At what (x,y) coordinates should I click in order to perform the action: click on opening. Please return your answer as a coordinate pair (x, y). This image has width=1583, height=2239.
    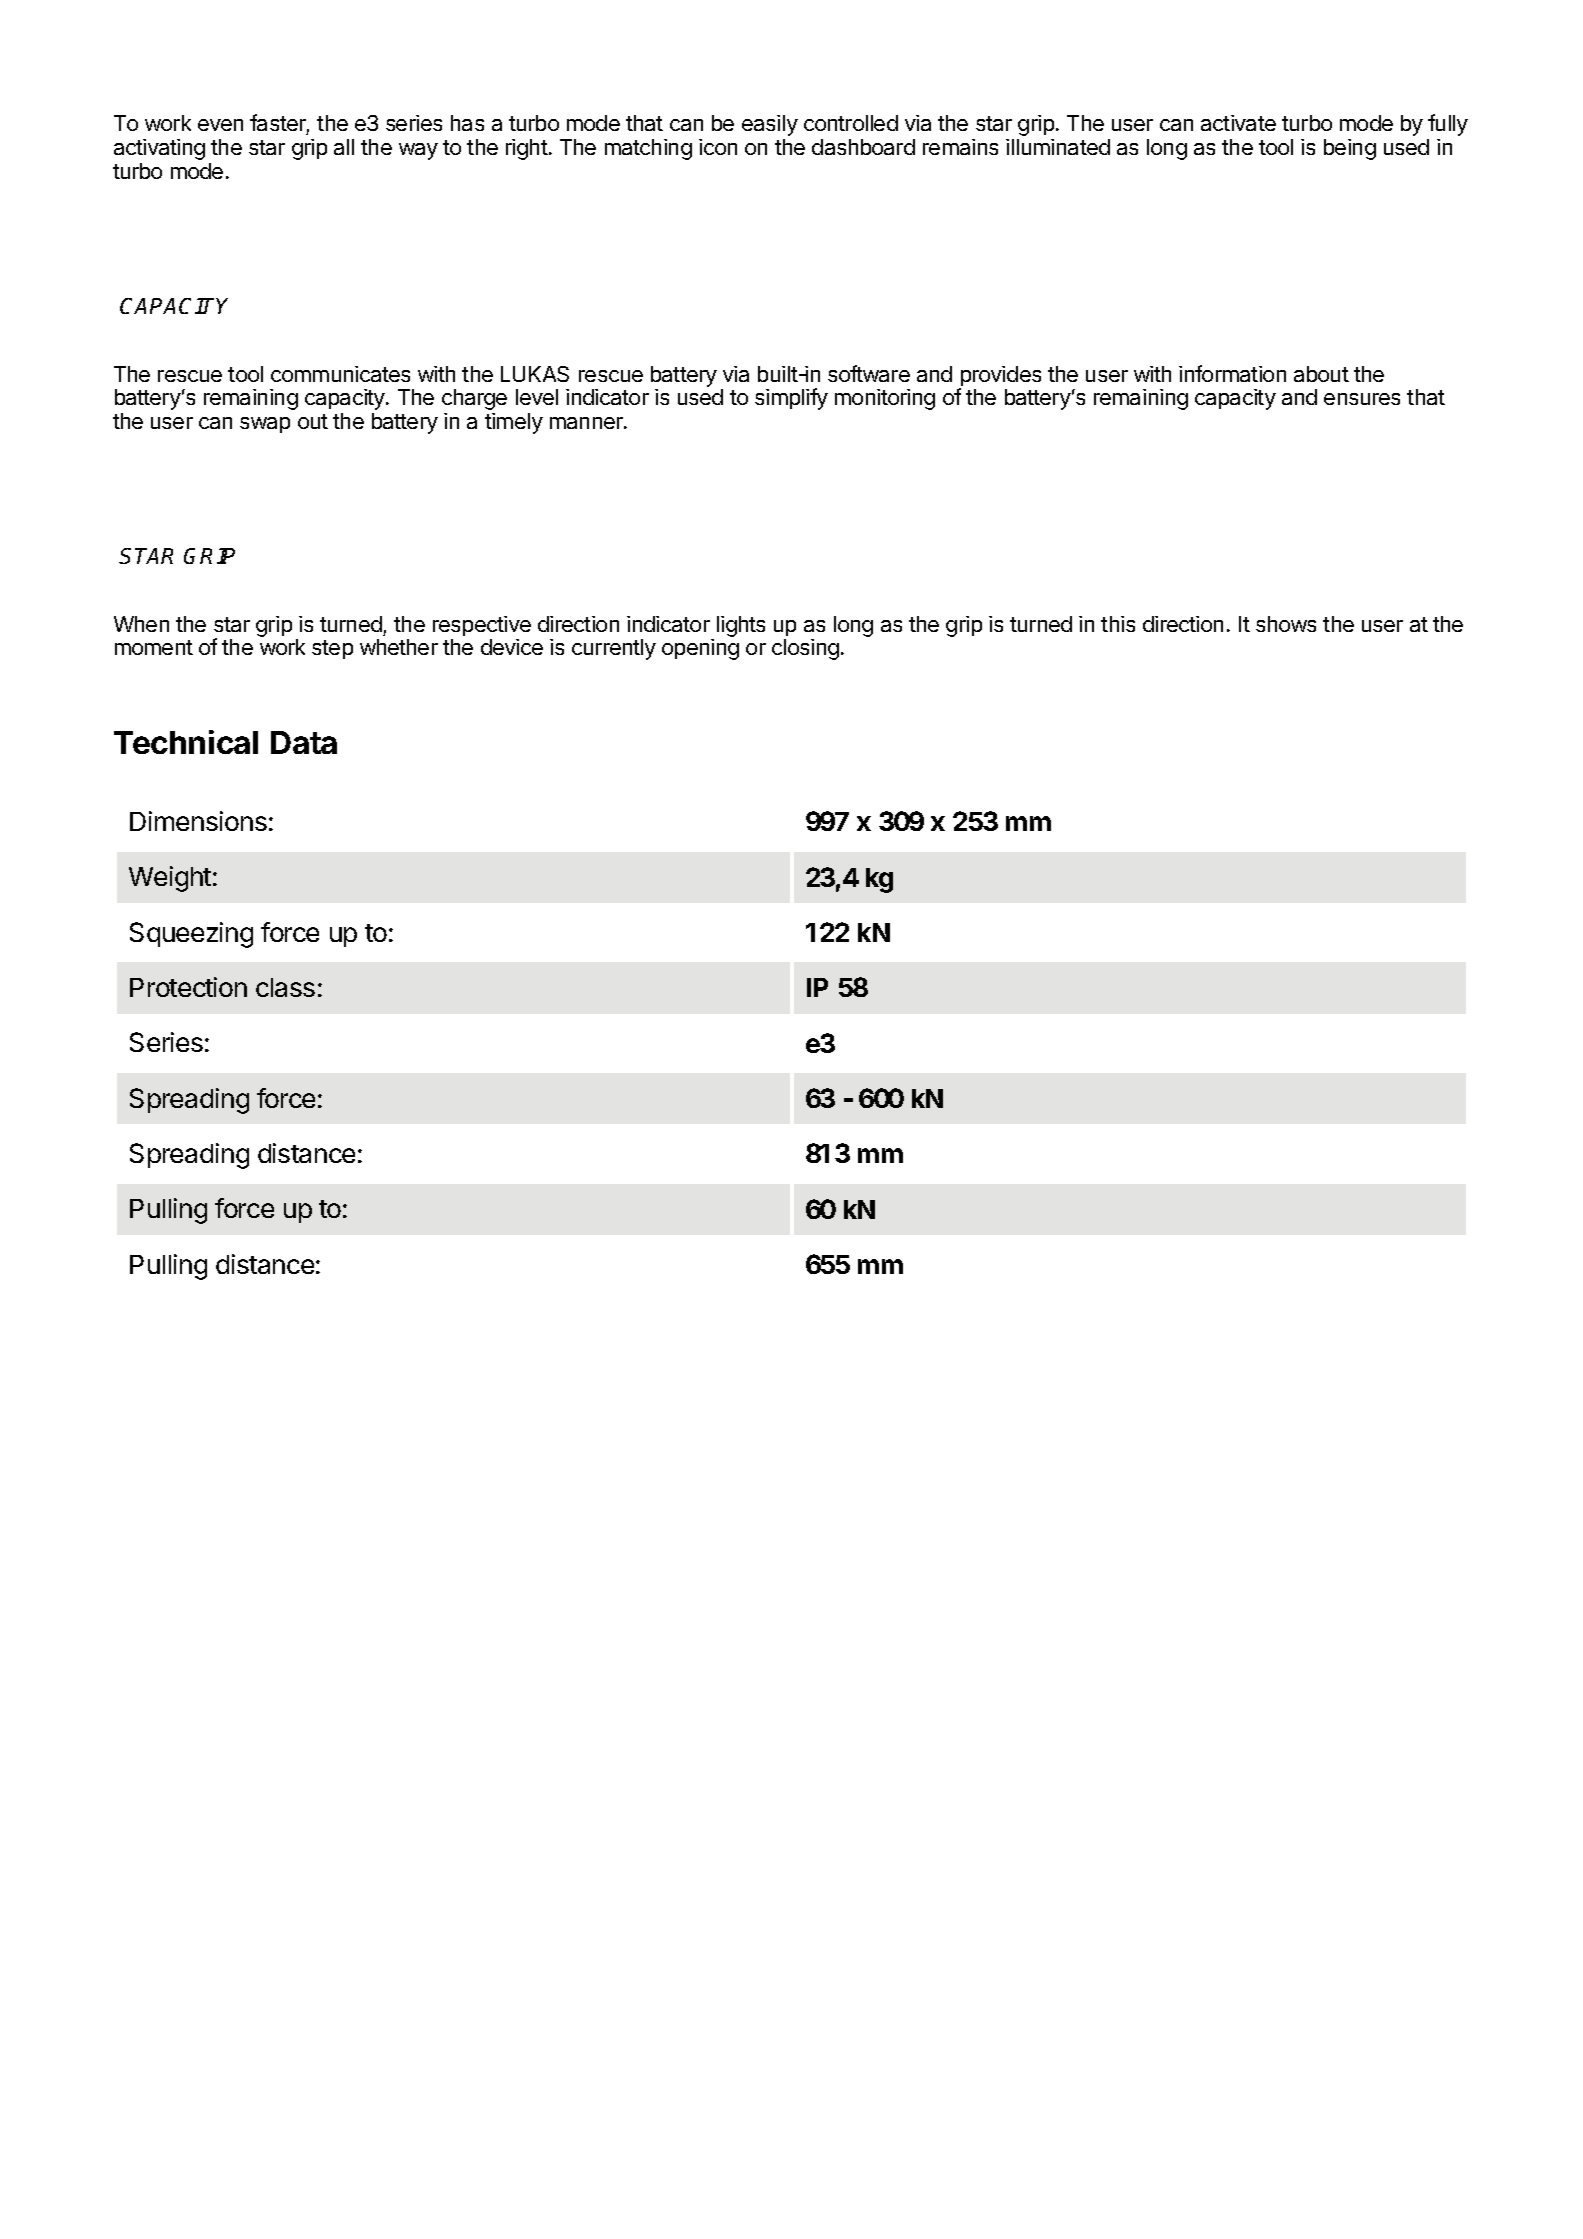
    Looking at the image, I should click on (700, 649).
